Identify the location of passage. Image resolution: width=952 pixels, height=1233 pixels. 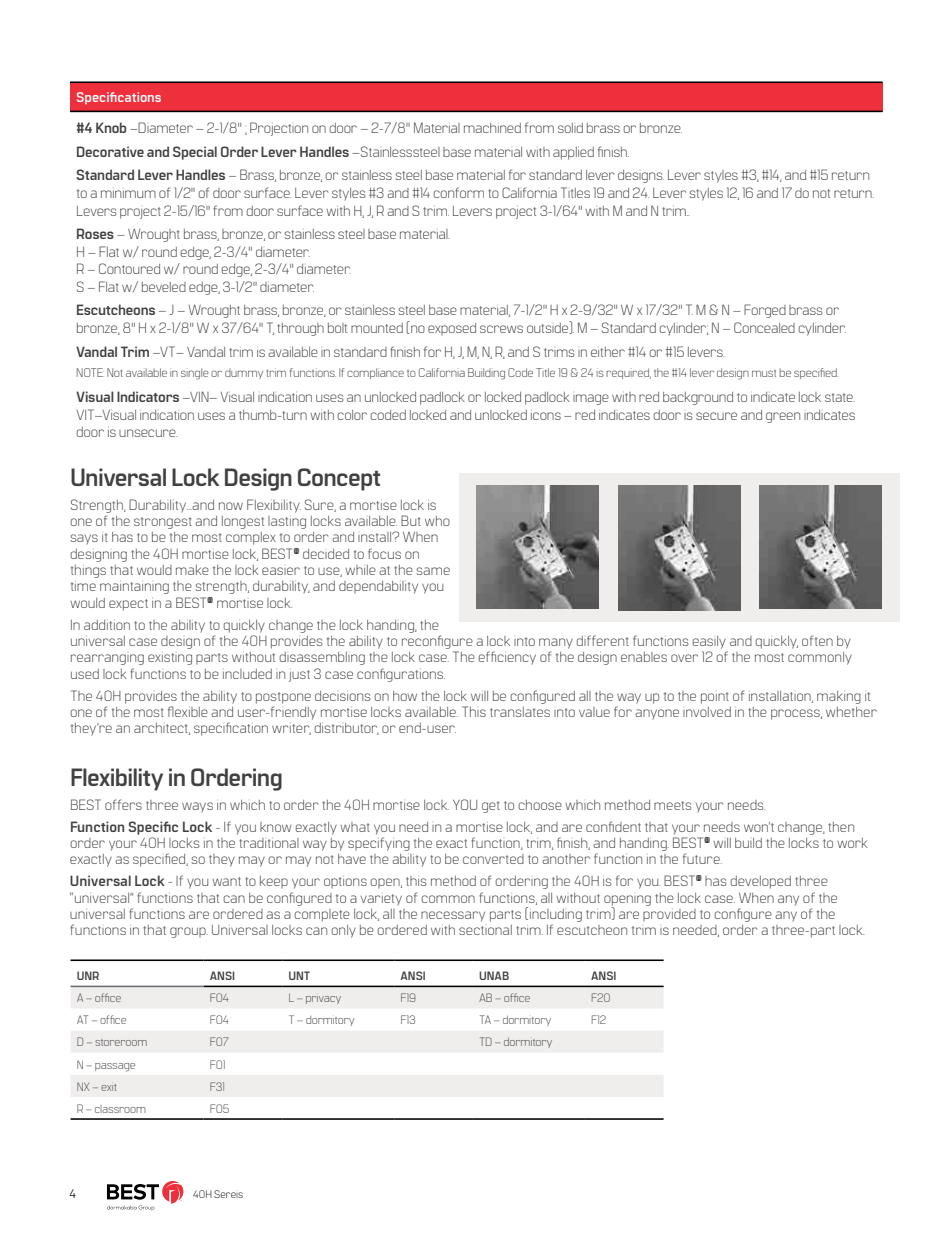
(115, 1067).
